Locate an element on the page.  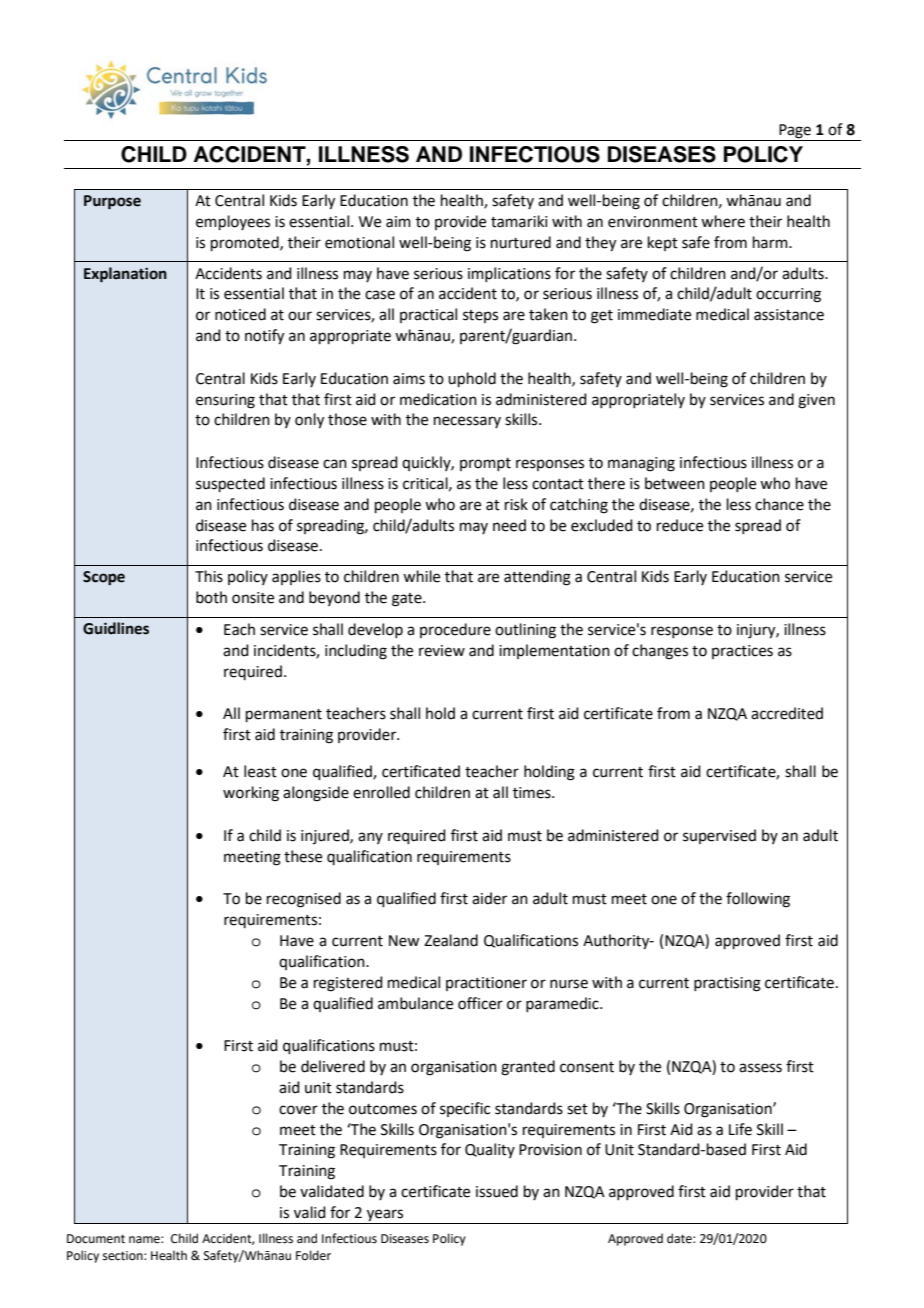
section is located at coordinates (124, 1256).
